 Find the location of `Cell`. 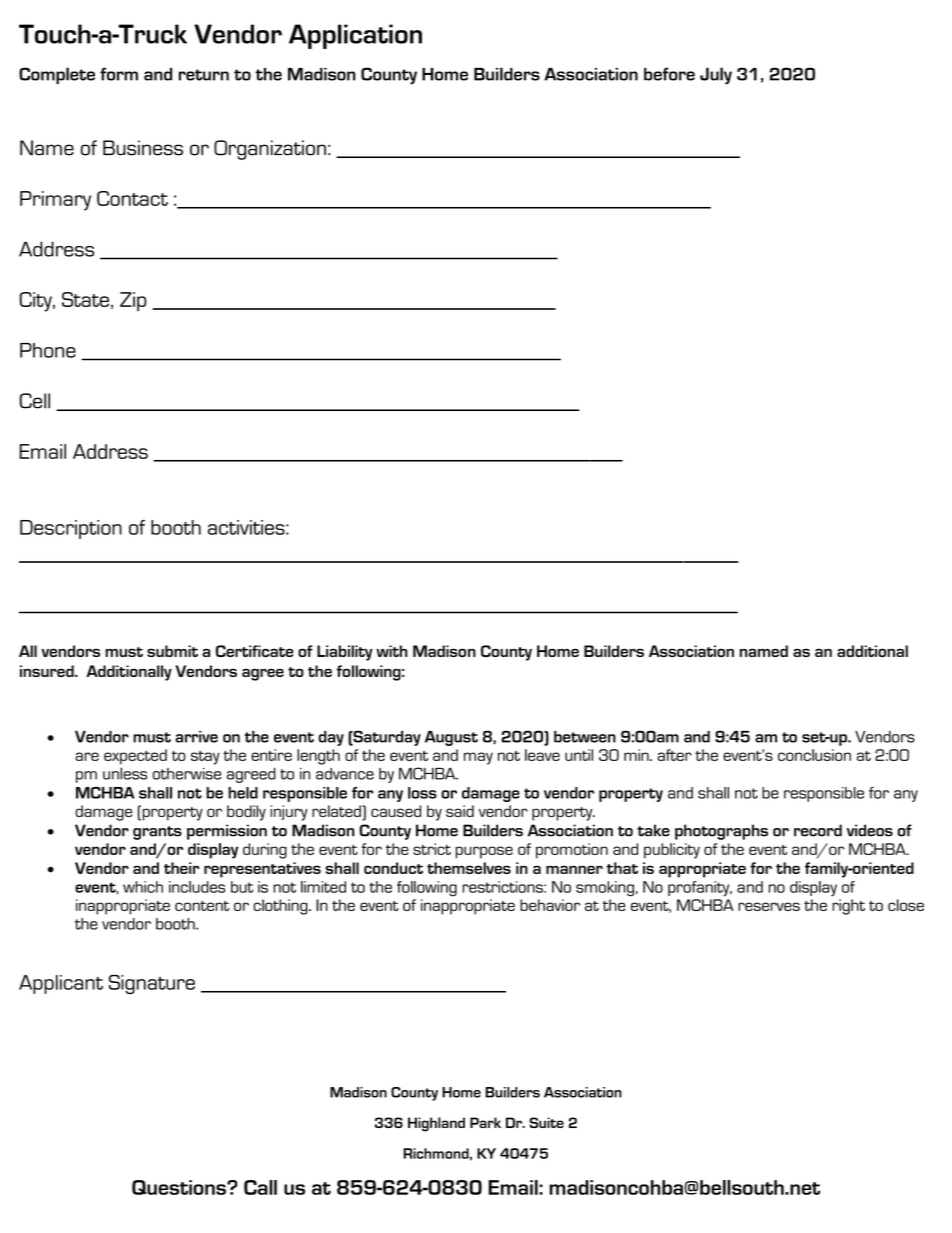

Cell is located at coordinates (35, 401).
